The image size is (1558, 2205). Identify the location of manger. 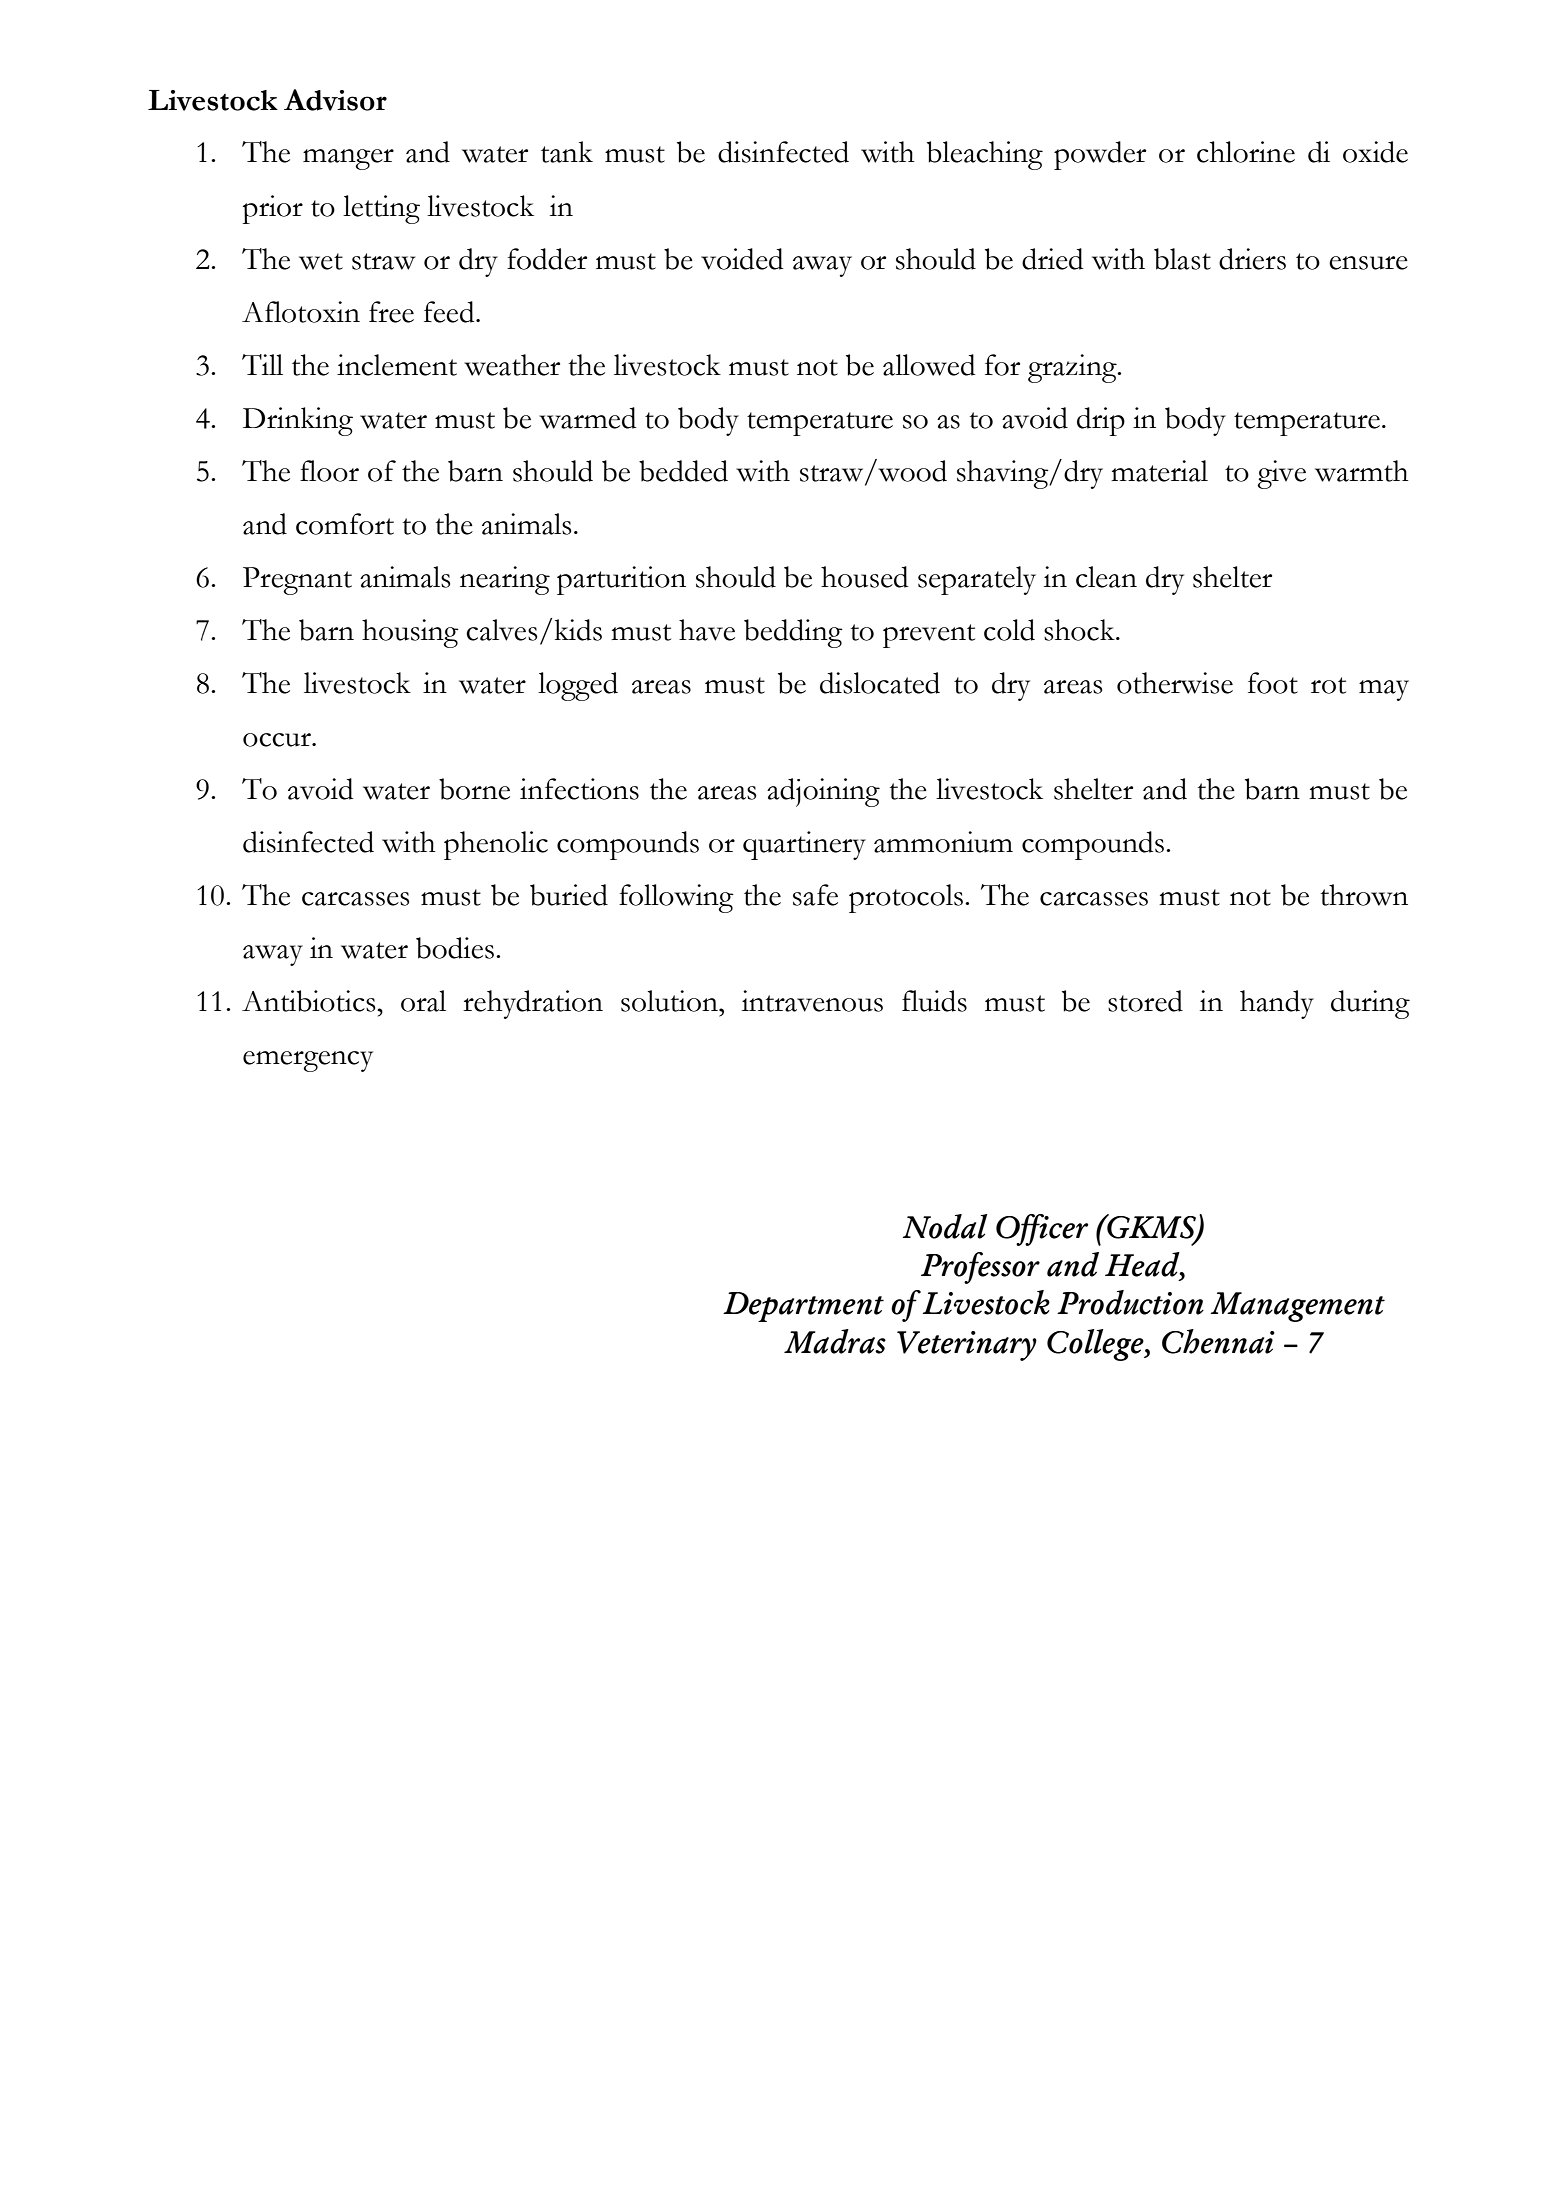
(348, 159).
